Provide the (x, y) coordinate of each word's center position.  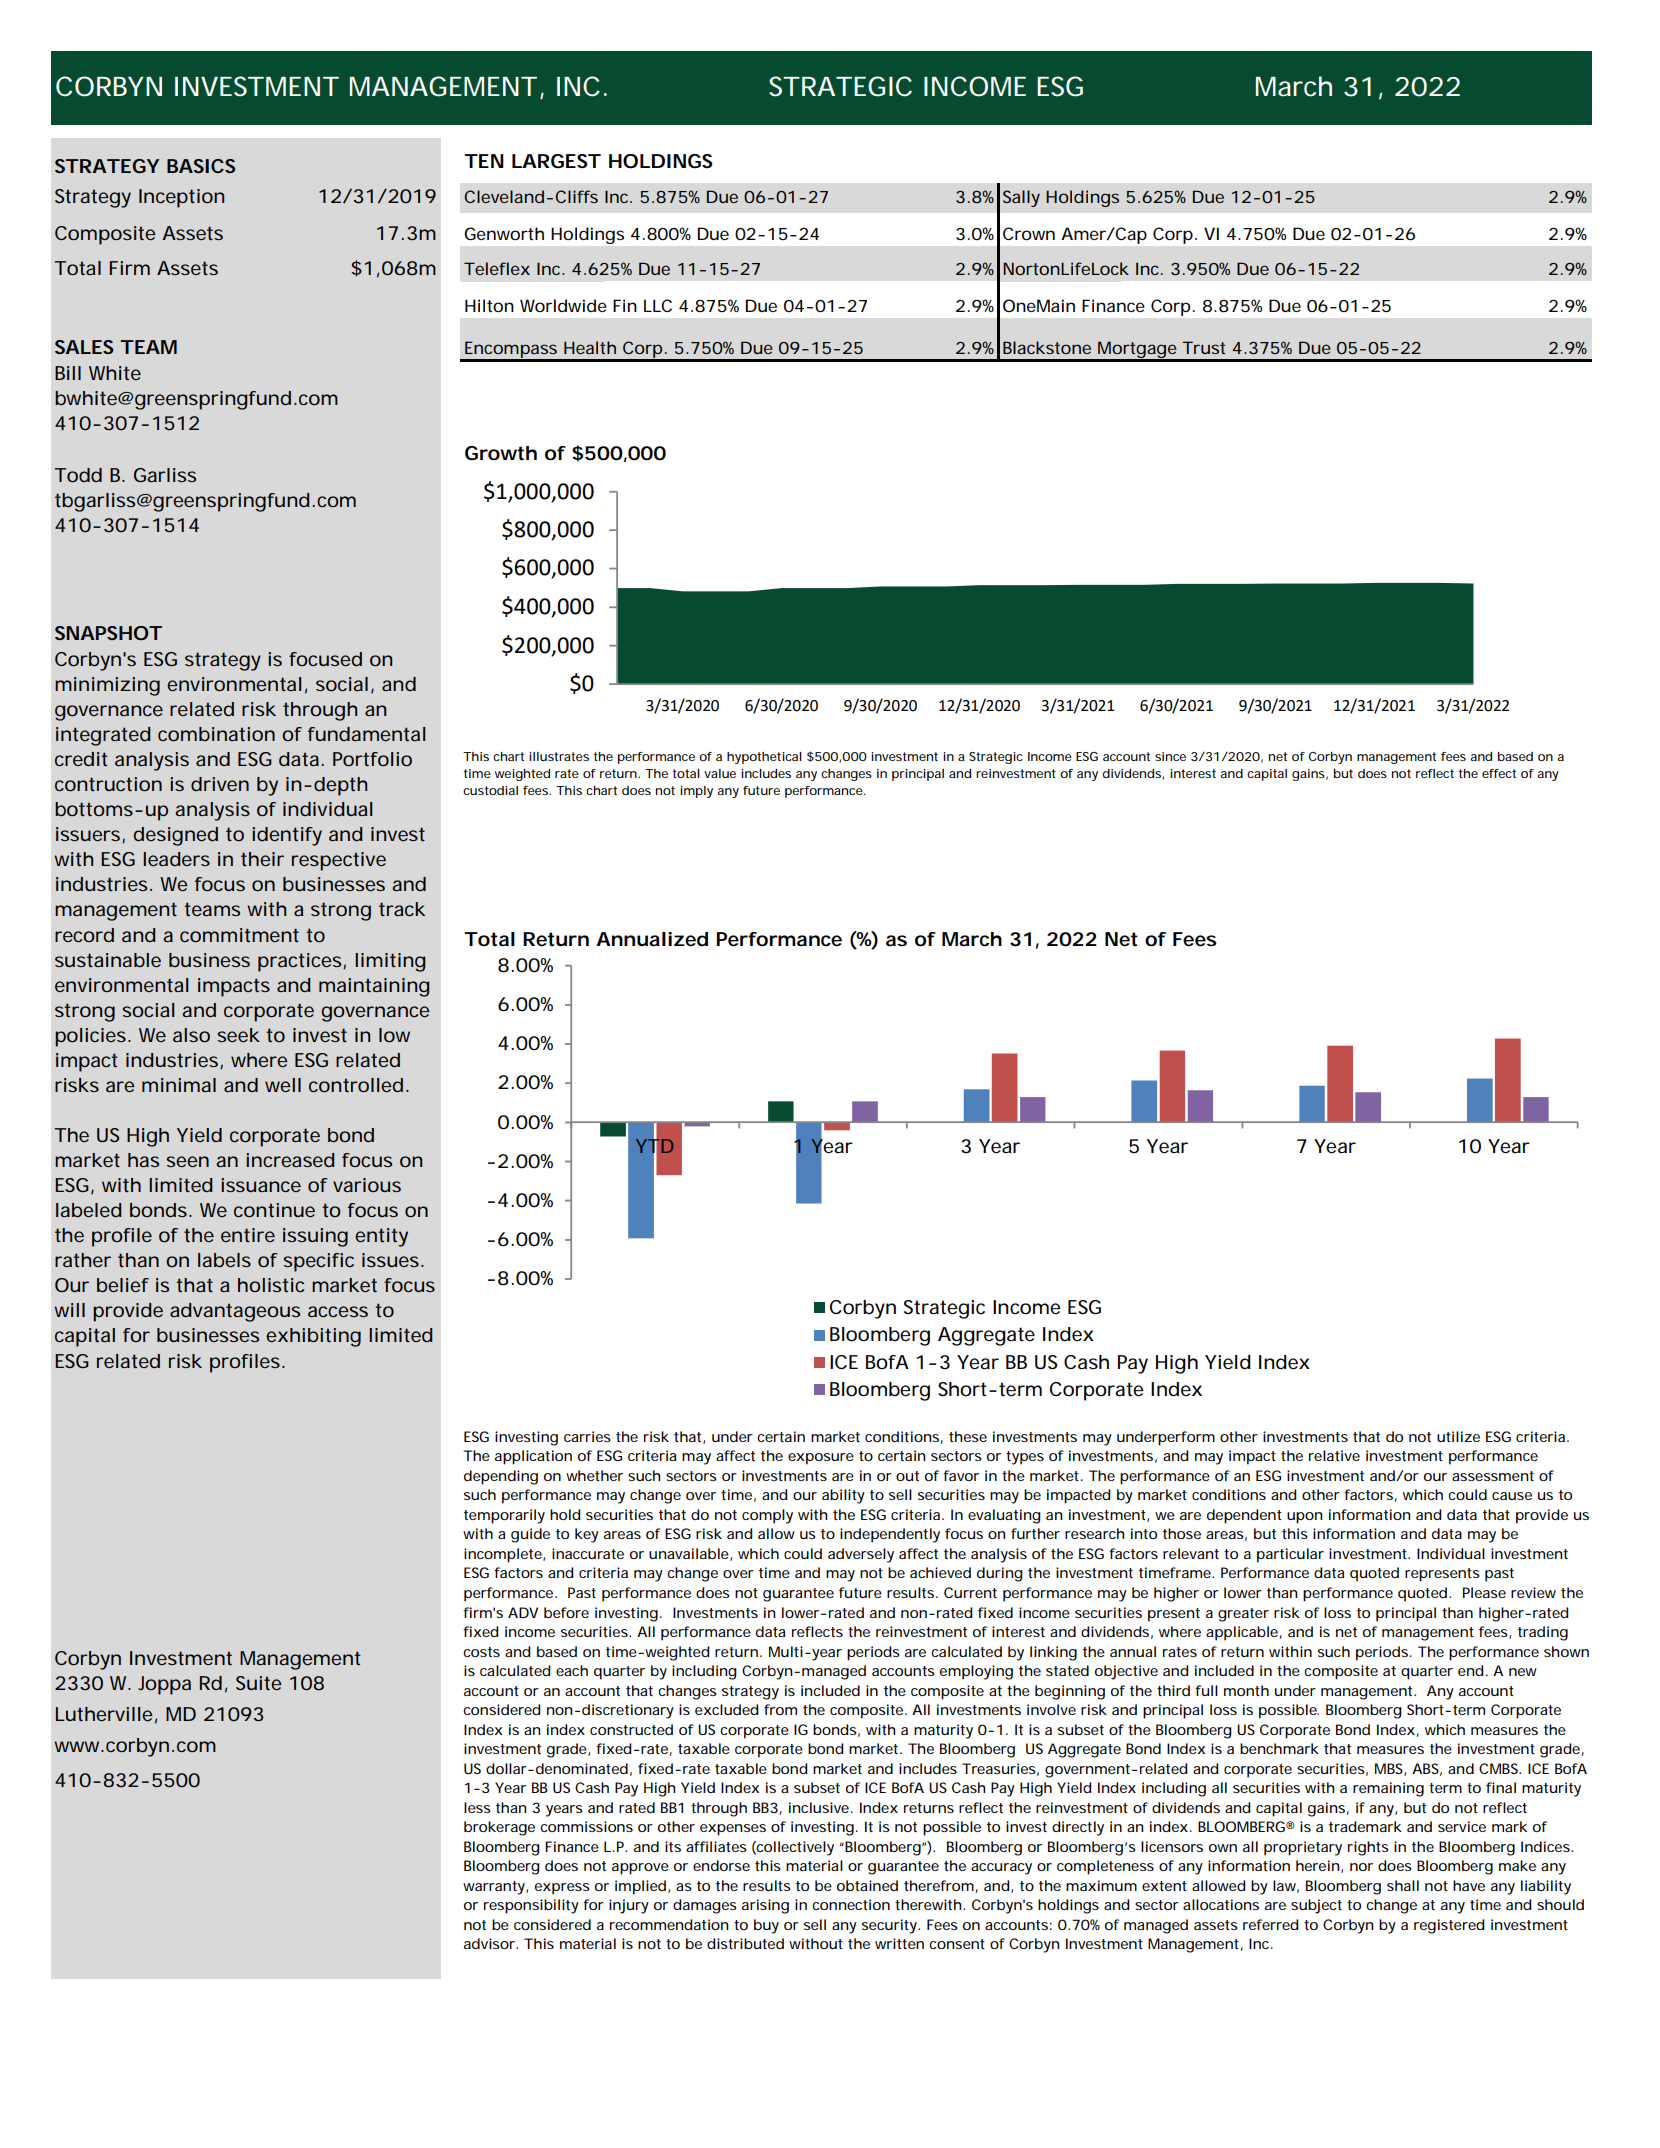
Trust (1203, 347)
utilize (1458, 1436)
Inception (181, 198)
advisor (490, 1943)
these (968, 1436)
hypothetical (764, 758)
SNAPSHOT (108, 633)
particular (1290, 1555)
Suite (258, 1683)
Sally (1021, 198)
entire (248, 1235)
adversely (861, 1555)
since (1170, 756)
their (262, 859)
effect (1499, 773)
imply (696, 792)
